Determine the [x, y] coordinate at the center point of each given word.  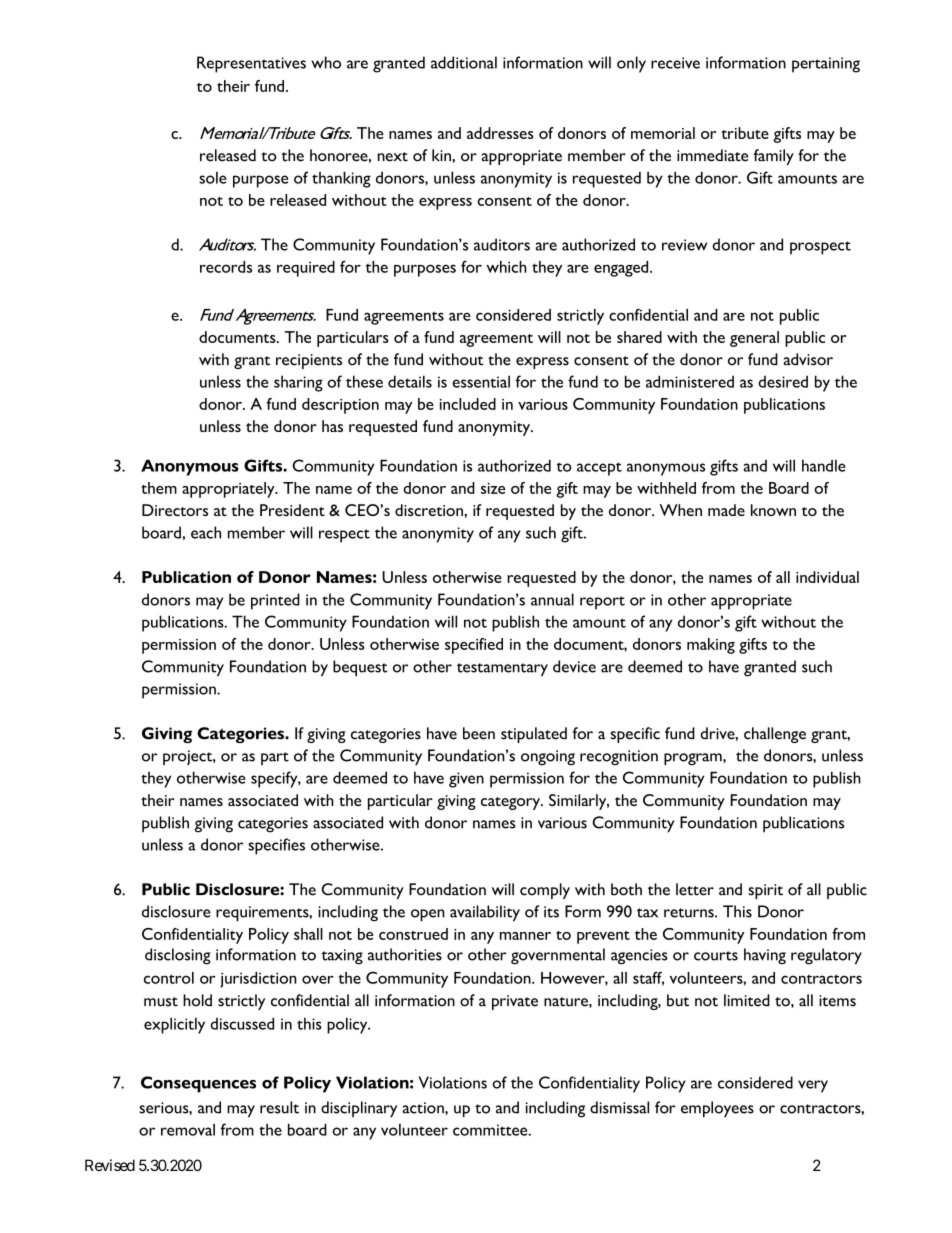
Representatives [251, 64]
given [466, 780]
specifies [276, 846]
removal [188, 1129]
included [468, 404]
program [694, 759]
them [159, 488]
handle [824, 465]
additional [464, 62]
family [774, 157]
